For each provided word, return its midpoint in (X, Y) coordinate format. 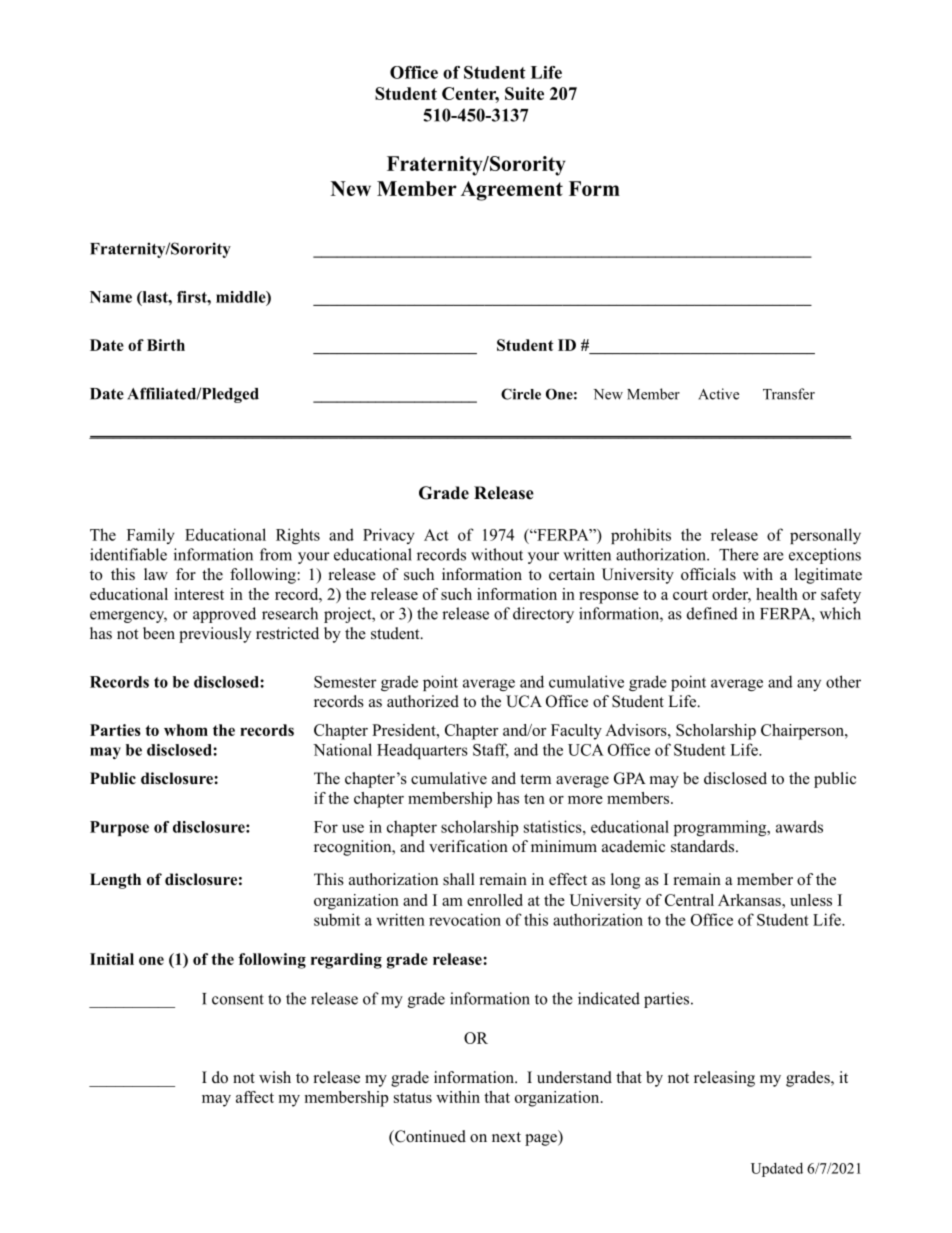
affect (255, 1097)
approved (224, 615)
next (506, 1137)
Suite (524, 93)
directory (543, 615)
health (777, 594)
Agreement (512, 191)
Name (111, 297)
